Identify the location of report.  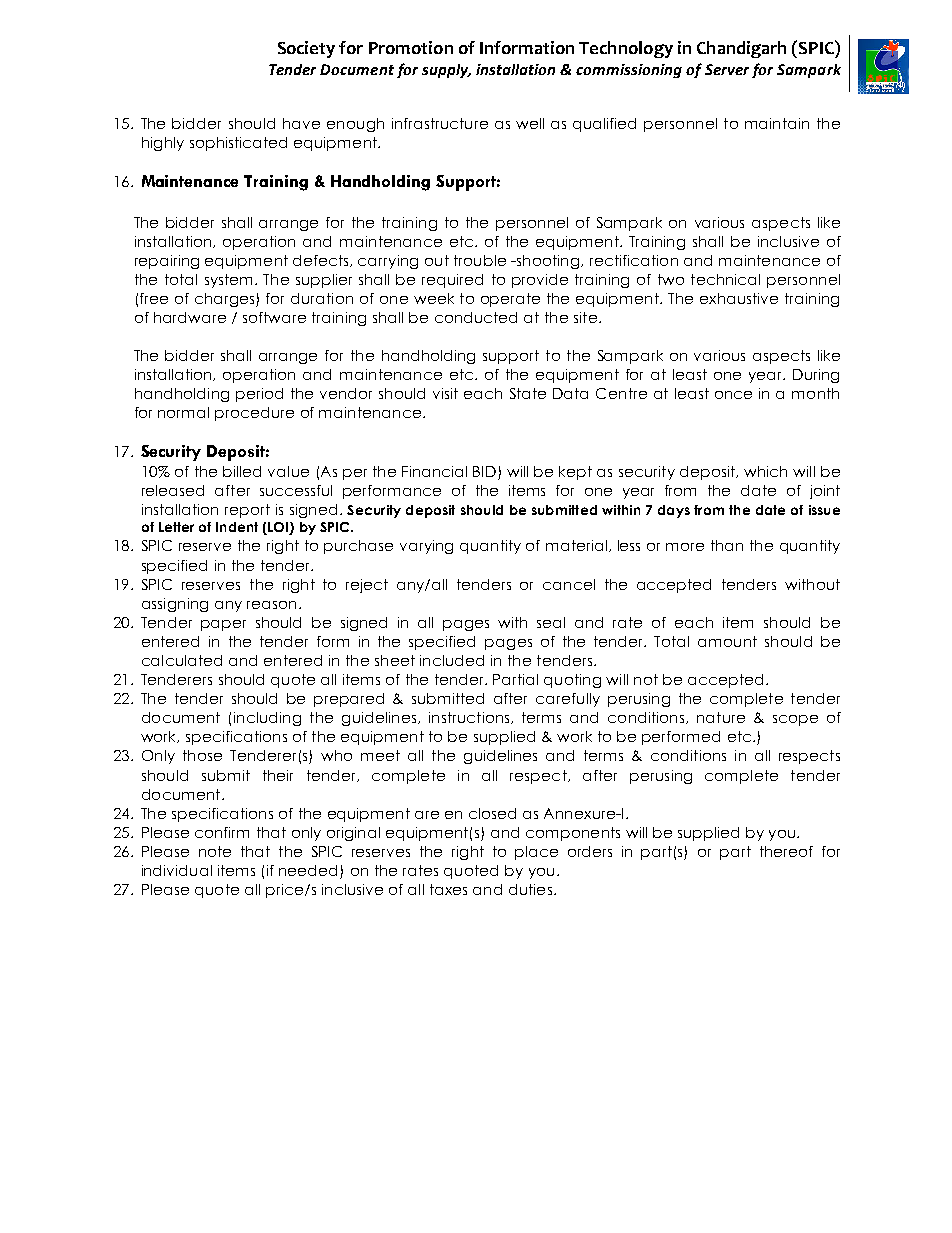
(247, 511).
